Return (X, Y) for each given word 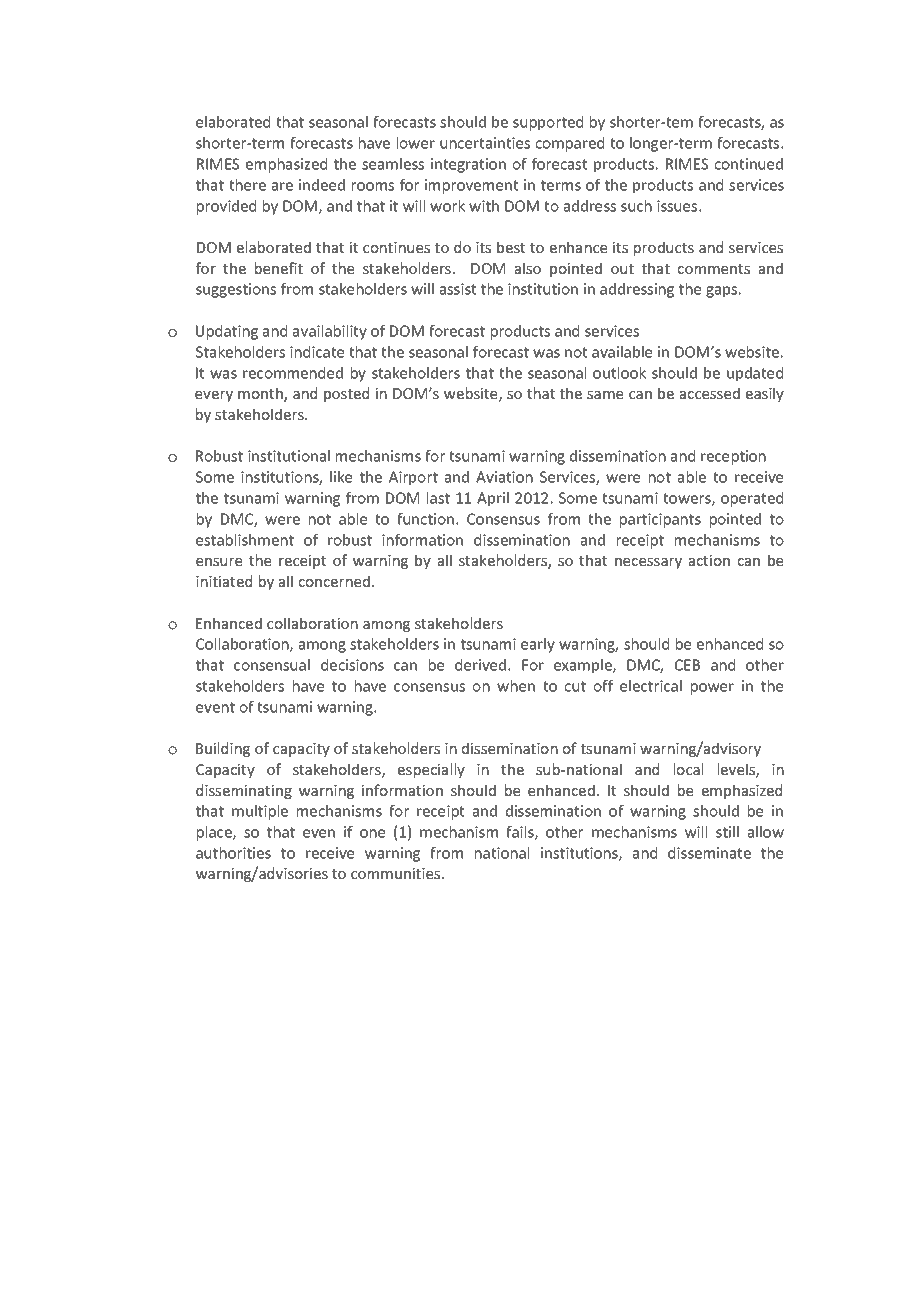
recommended (293, 373)
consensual (272, 665)
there (247, 185)
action (709, 560)
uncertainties (485, 143)
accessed (710, 393)
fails (521, 833)
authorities (233, 853)
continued (749, 164)
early (538, 645)
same (605, 395)
